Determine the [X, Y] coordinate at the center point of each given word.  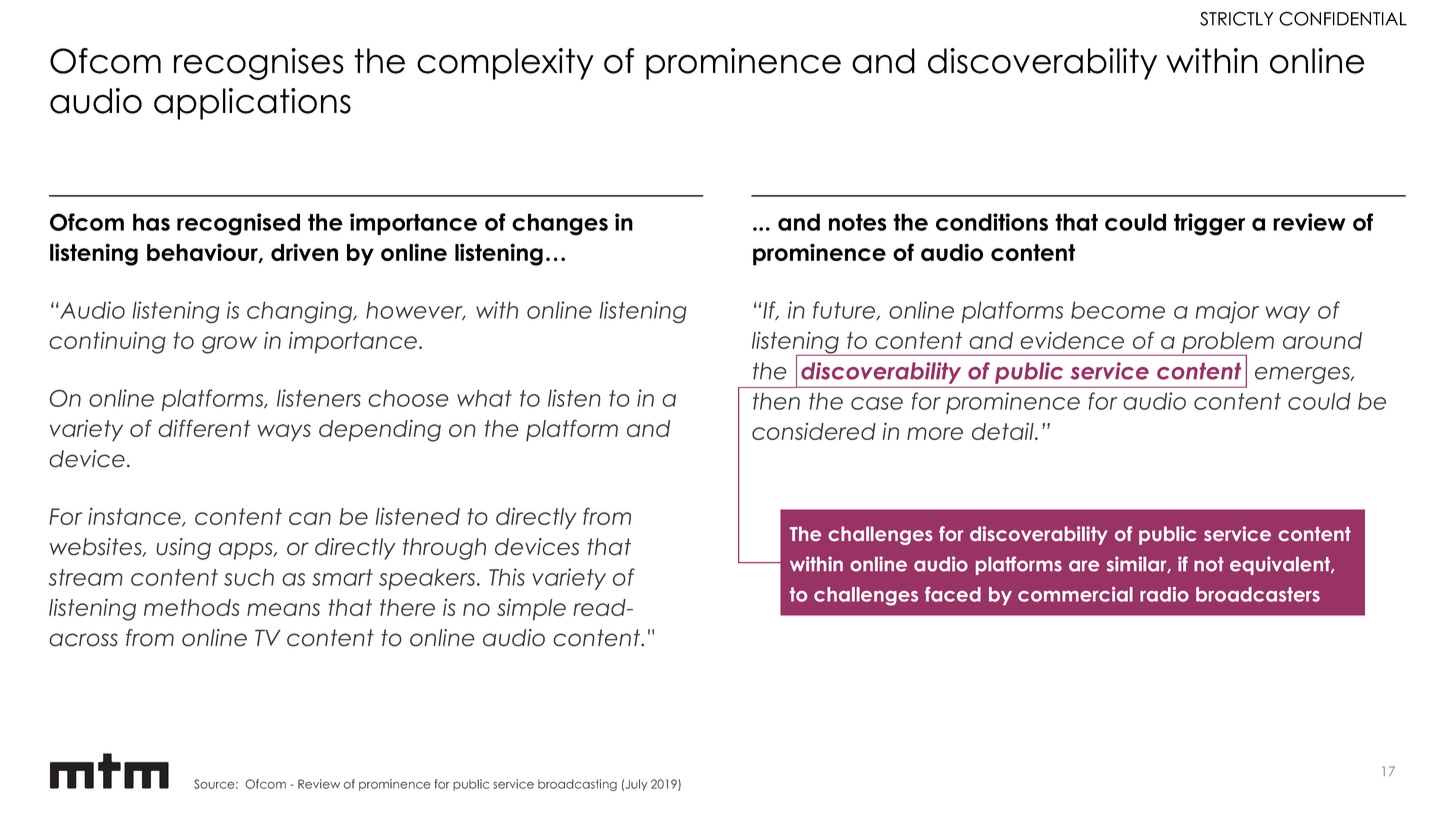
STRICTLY [1236, 18]
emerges [1303, 375]
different [204, 428]
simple [531, 609]
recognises [259, 64]
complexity [505, 64]
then [776, 401]
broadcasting [577, 785]
